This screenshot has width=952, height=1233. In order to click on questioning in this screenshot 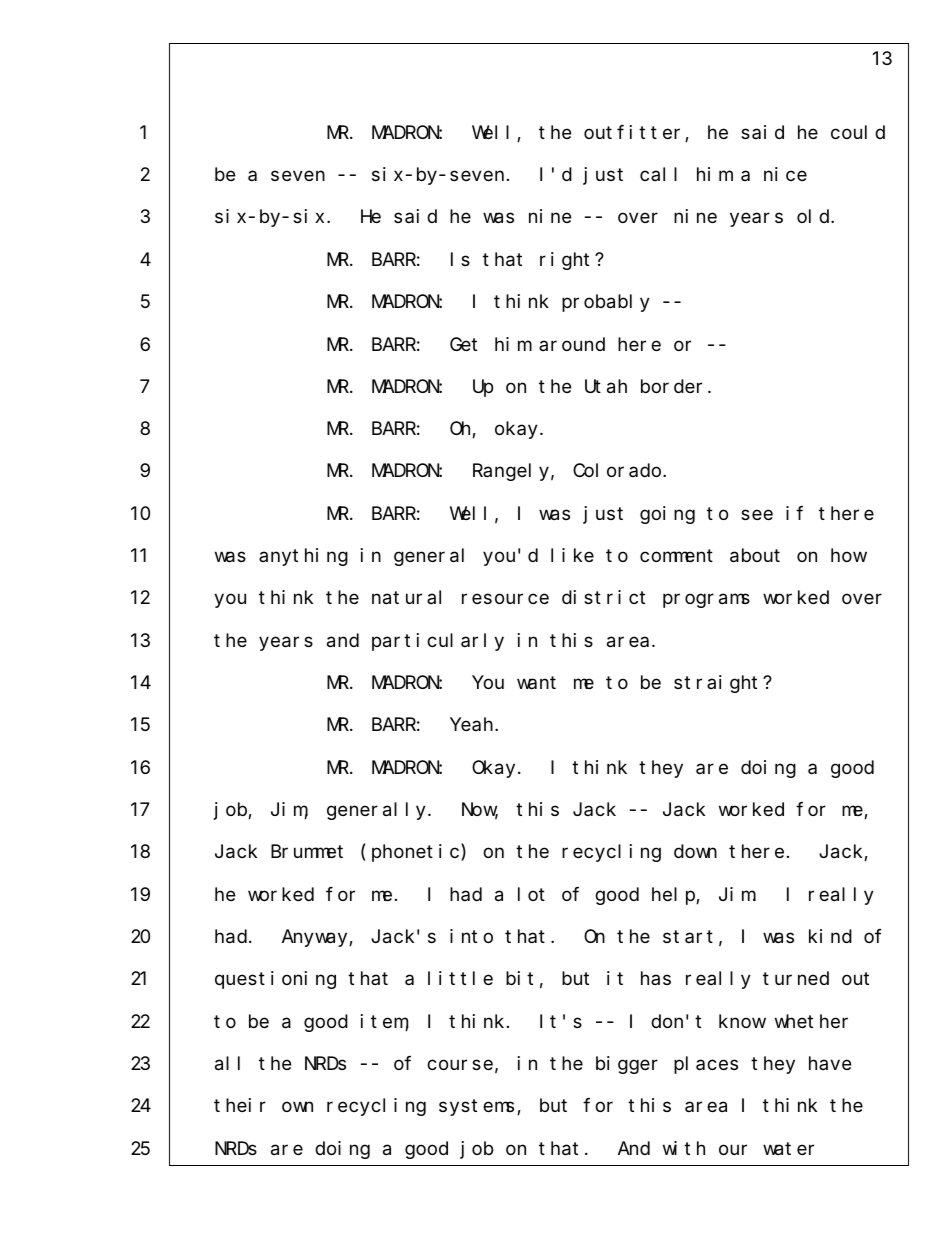, I will do `click(275, 980)`.
